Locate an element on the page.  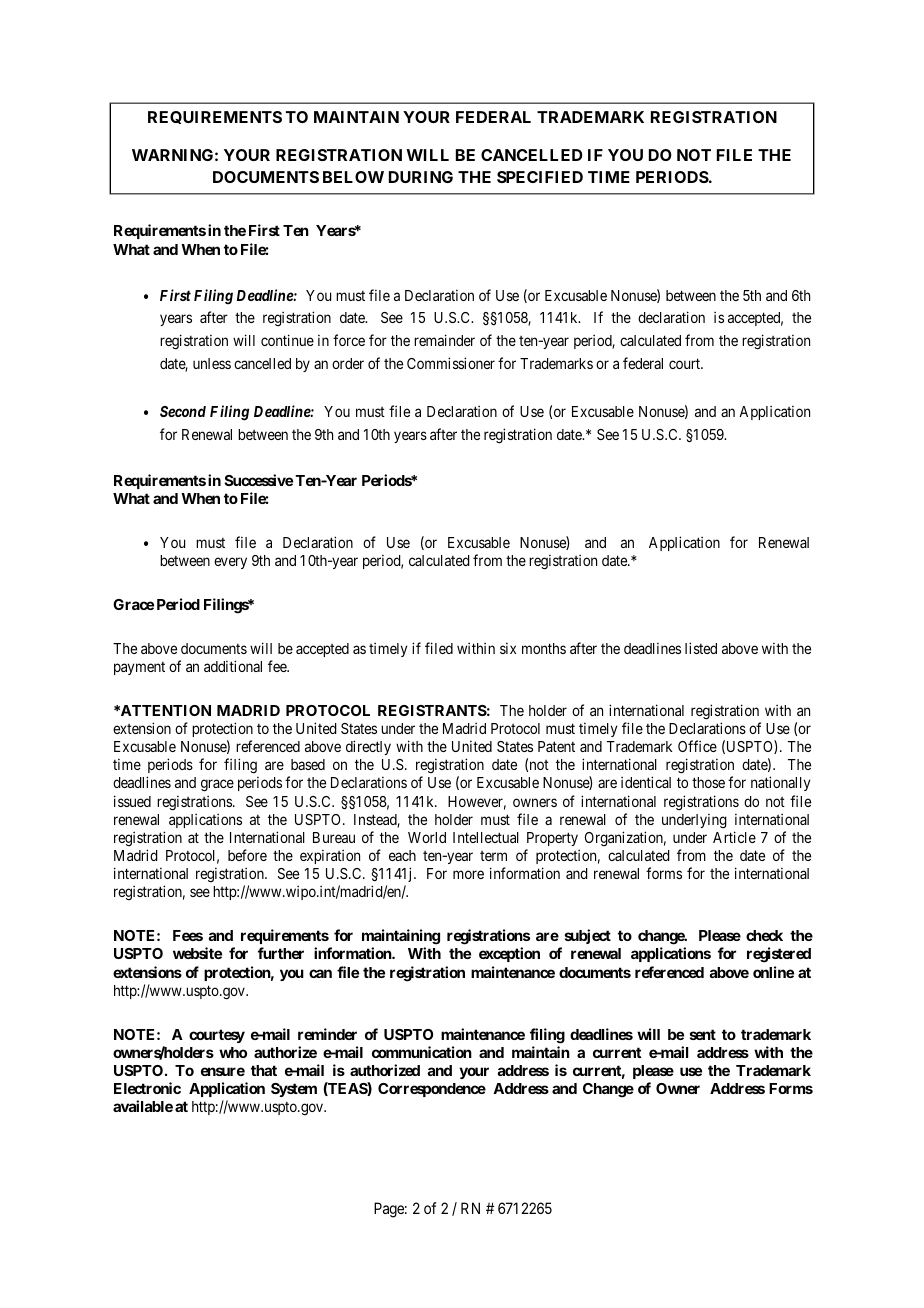
DURING is located at coordinates (421, 177).
